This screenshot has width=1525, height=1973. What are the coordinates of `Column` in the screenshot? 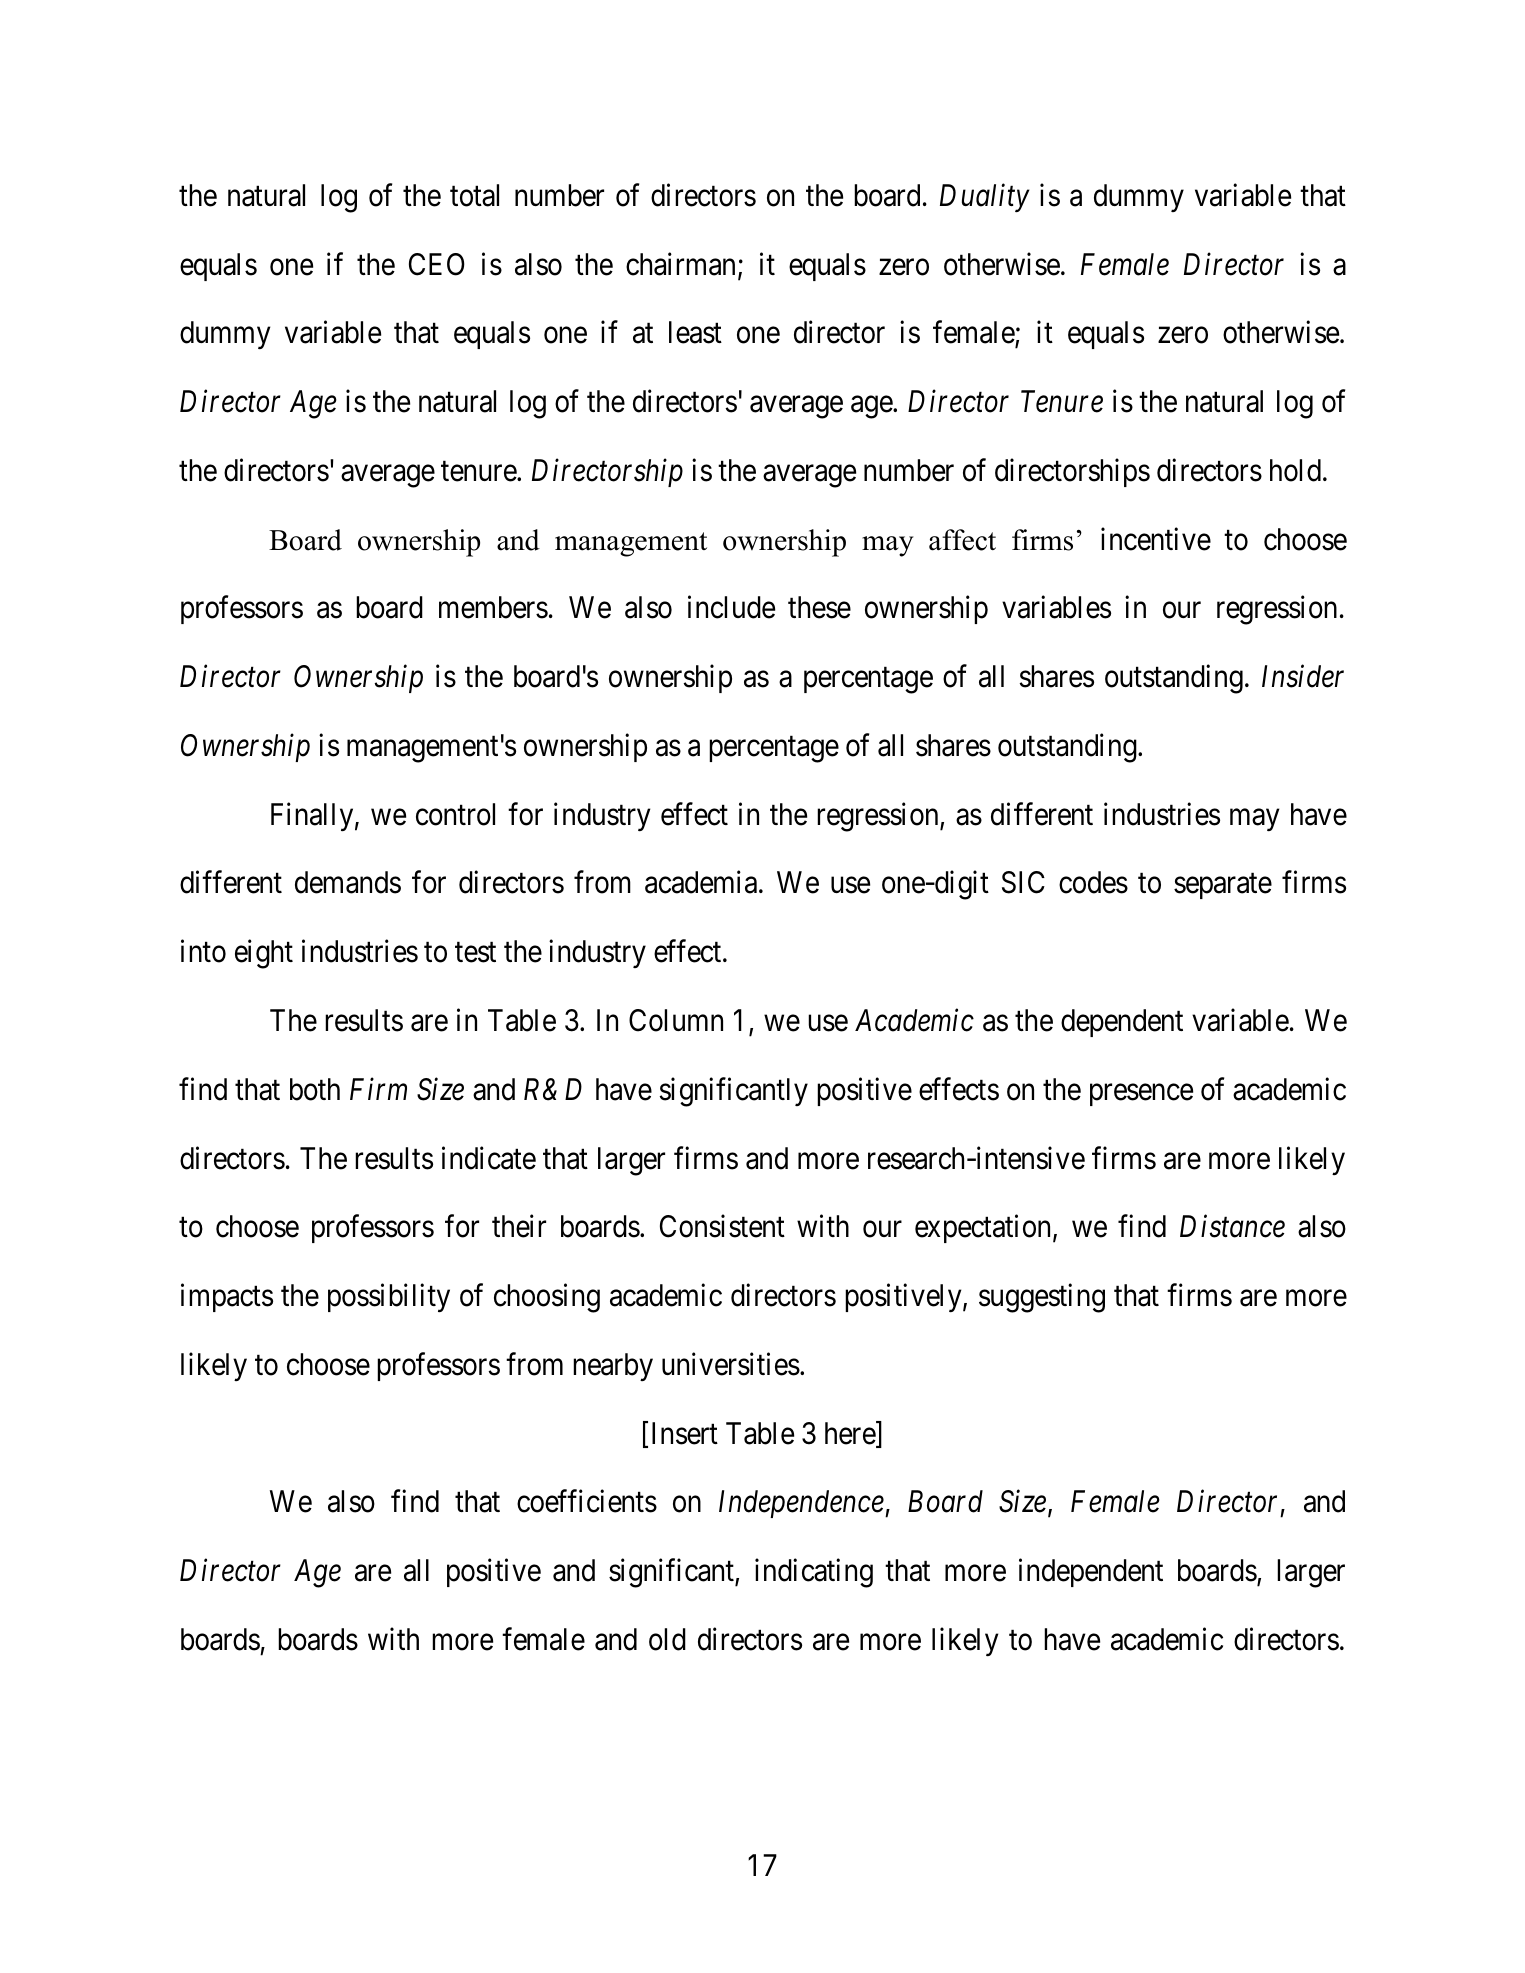 It's located at (676, 1020).
